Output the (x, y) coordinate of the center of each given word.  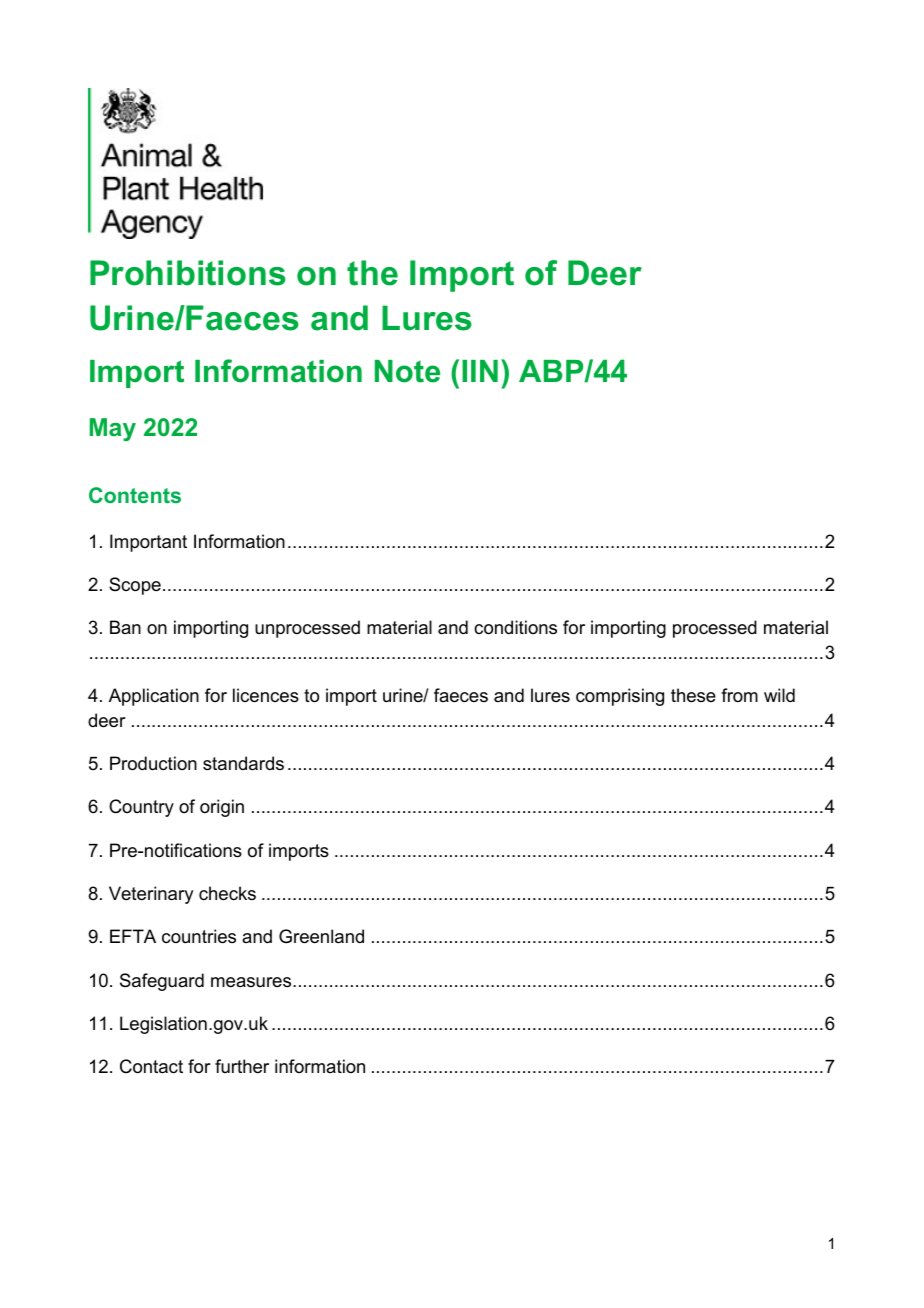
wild (779, 695)
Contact (151, 1066)
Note (407, 371)
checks (227, 893)
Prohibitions (188, 273)
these (693, 695)
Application (154, 697)
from (739, 695)
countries (199, 936)
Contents (135, 495)
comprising (620, 697)
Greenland (321, 936)
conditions (515, 627)
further (242, 1066)
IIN (480, 371)
